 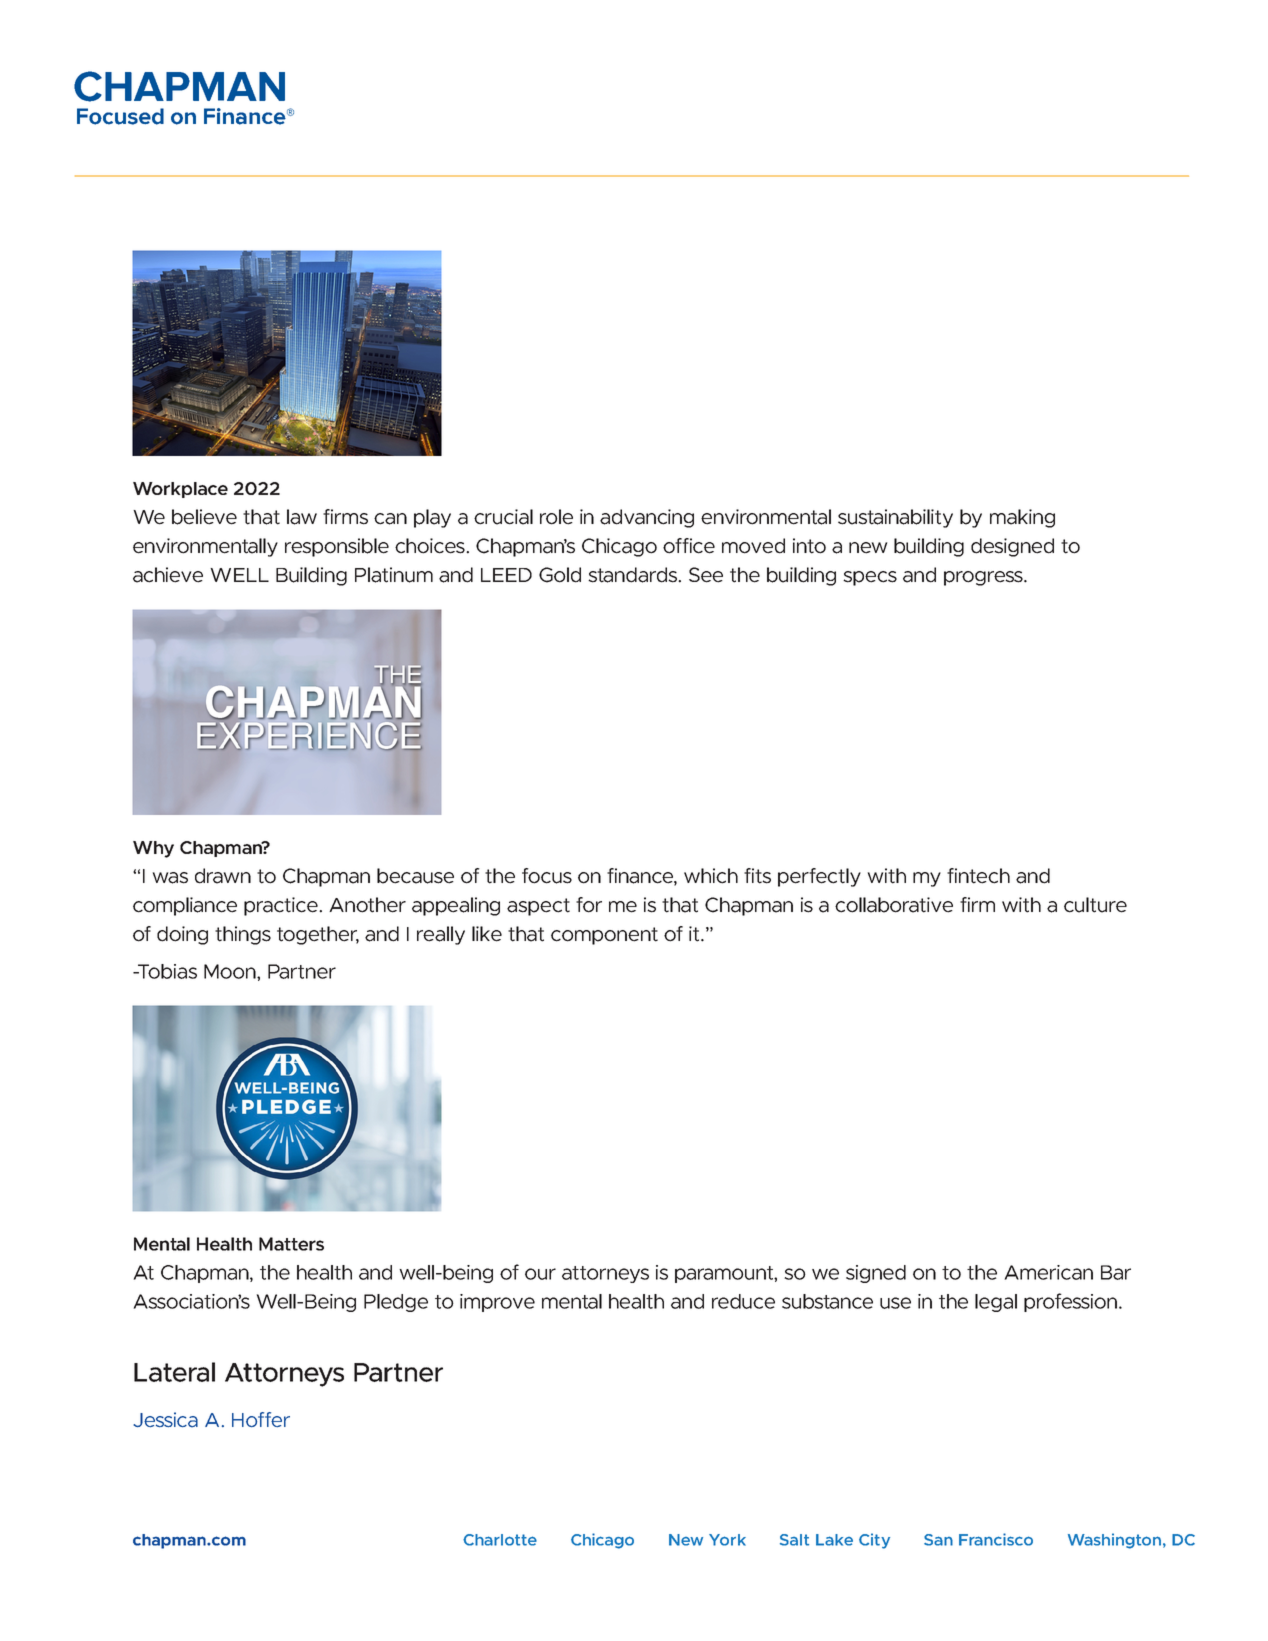 I want to click on advancing, so click(x=647, y=518).
